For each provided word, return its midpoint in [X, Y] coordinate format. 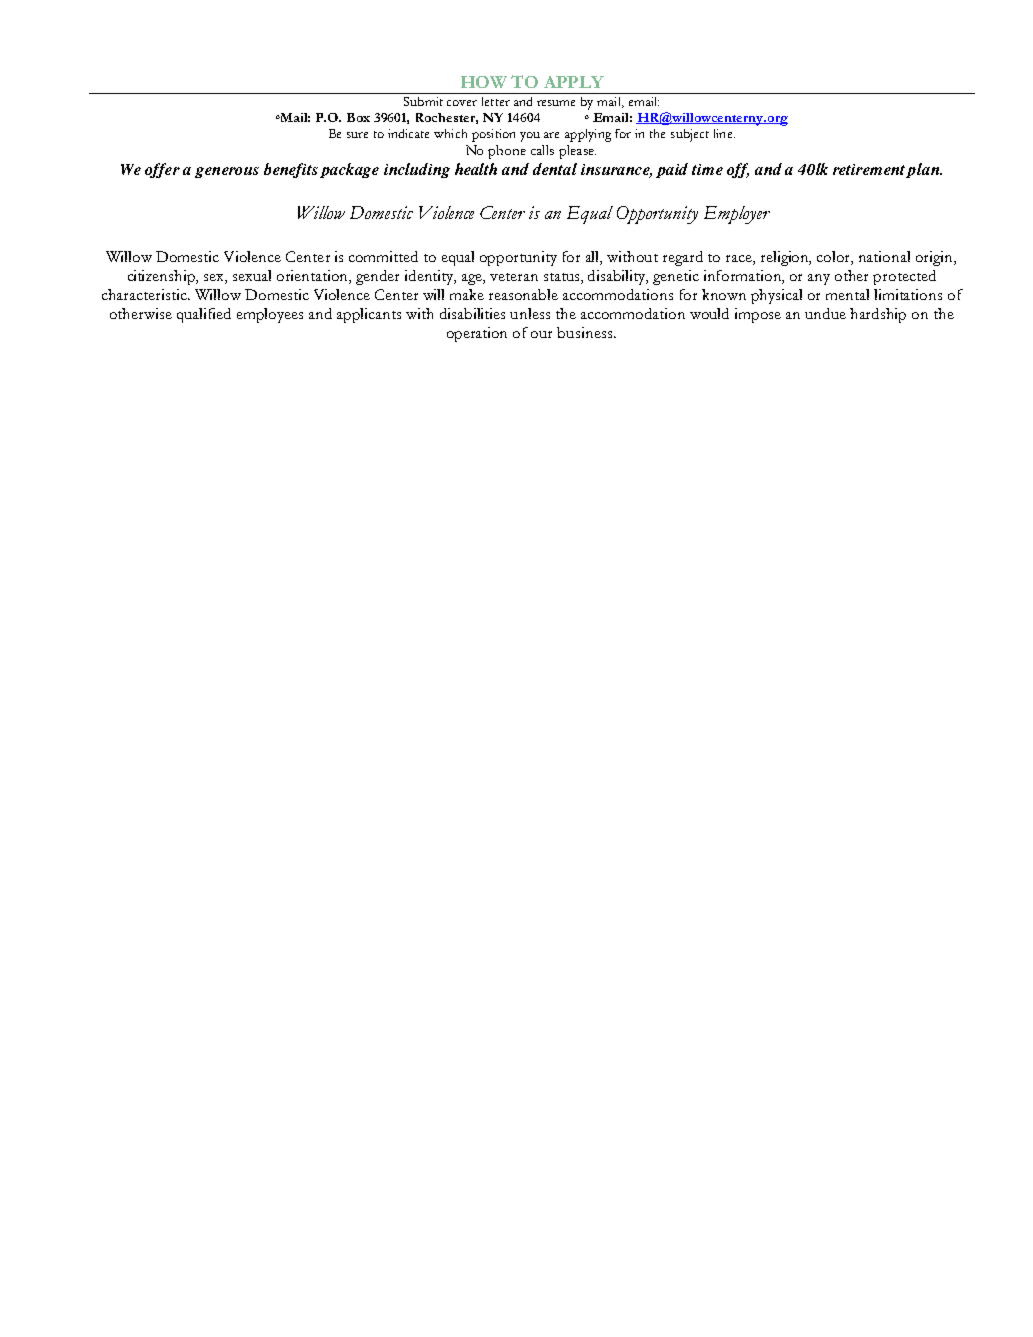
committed [383, 256]
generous [227, 172]
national [884, 256]
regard [683, 258]
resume [556, 103]
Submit [423, 101]
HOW [484, 82]
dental [555, 169]
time [707, 169]
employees [270, 315]
